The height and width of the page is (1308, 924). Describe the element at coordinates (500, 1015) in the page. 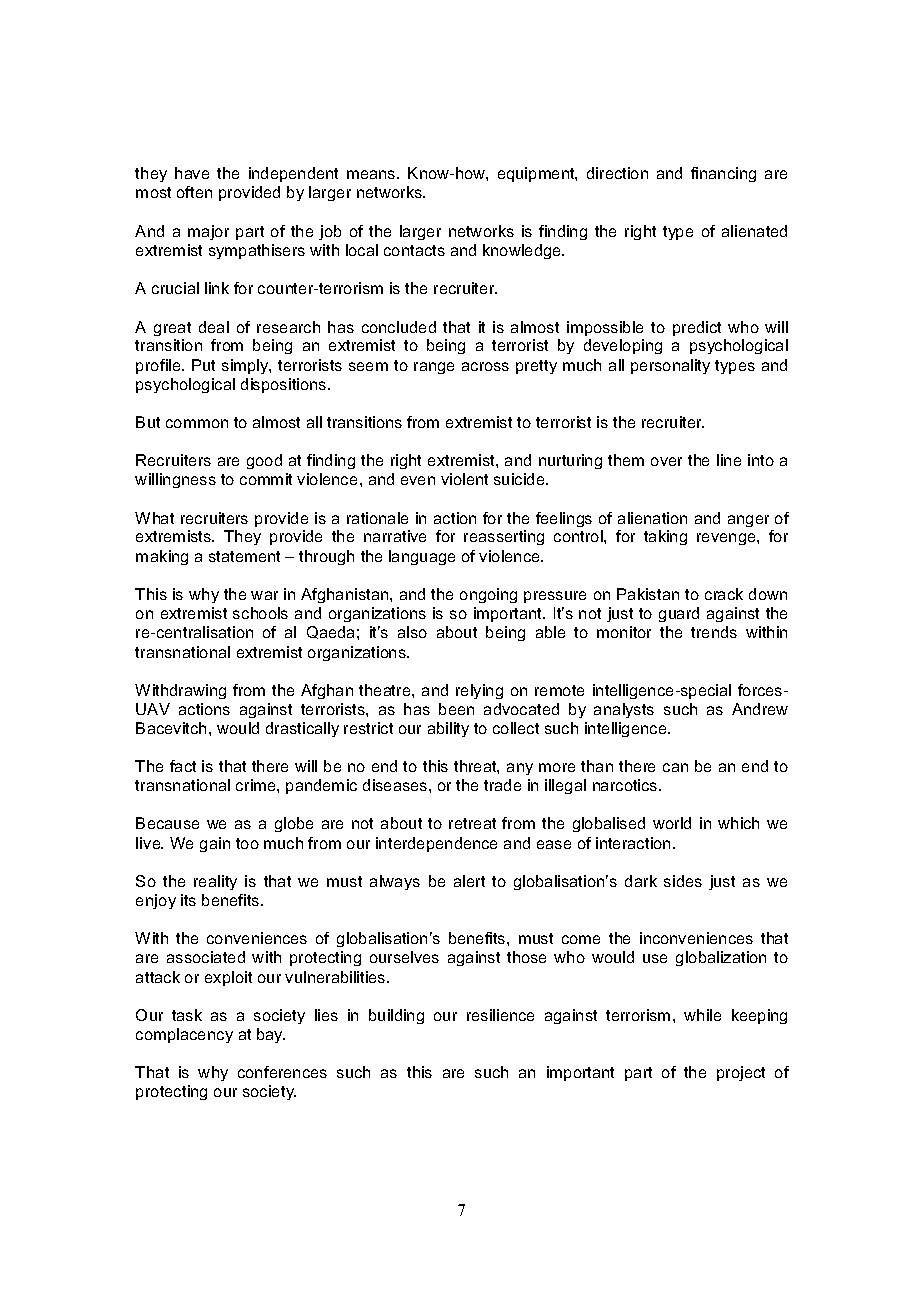

I see `resilience` at that location.
